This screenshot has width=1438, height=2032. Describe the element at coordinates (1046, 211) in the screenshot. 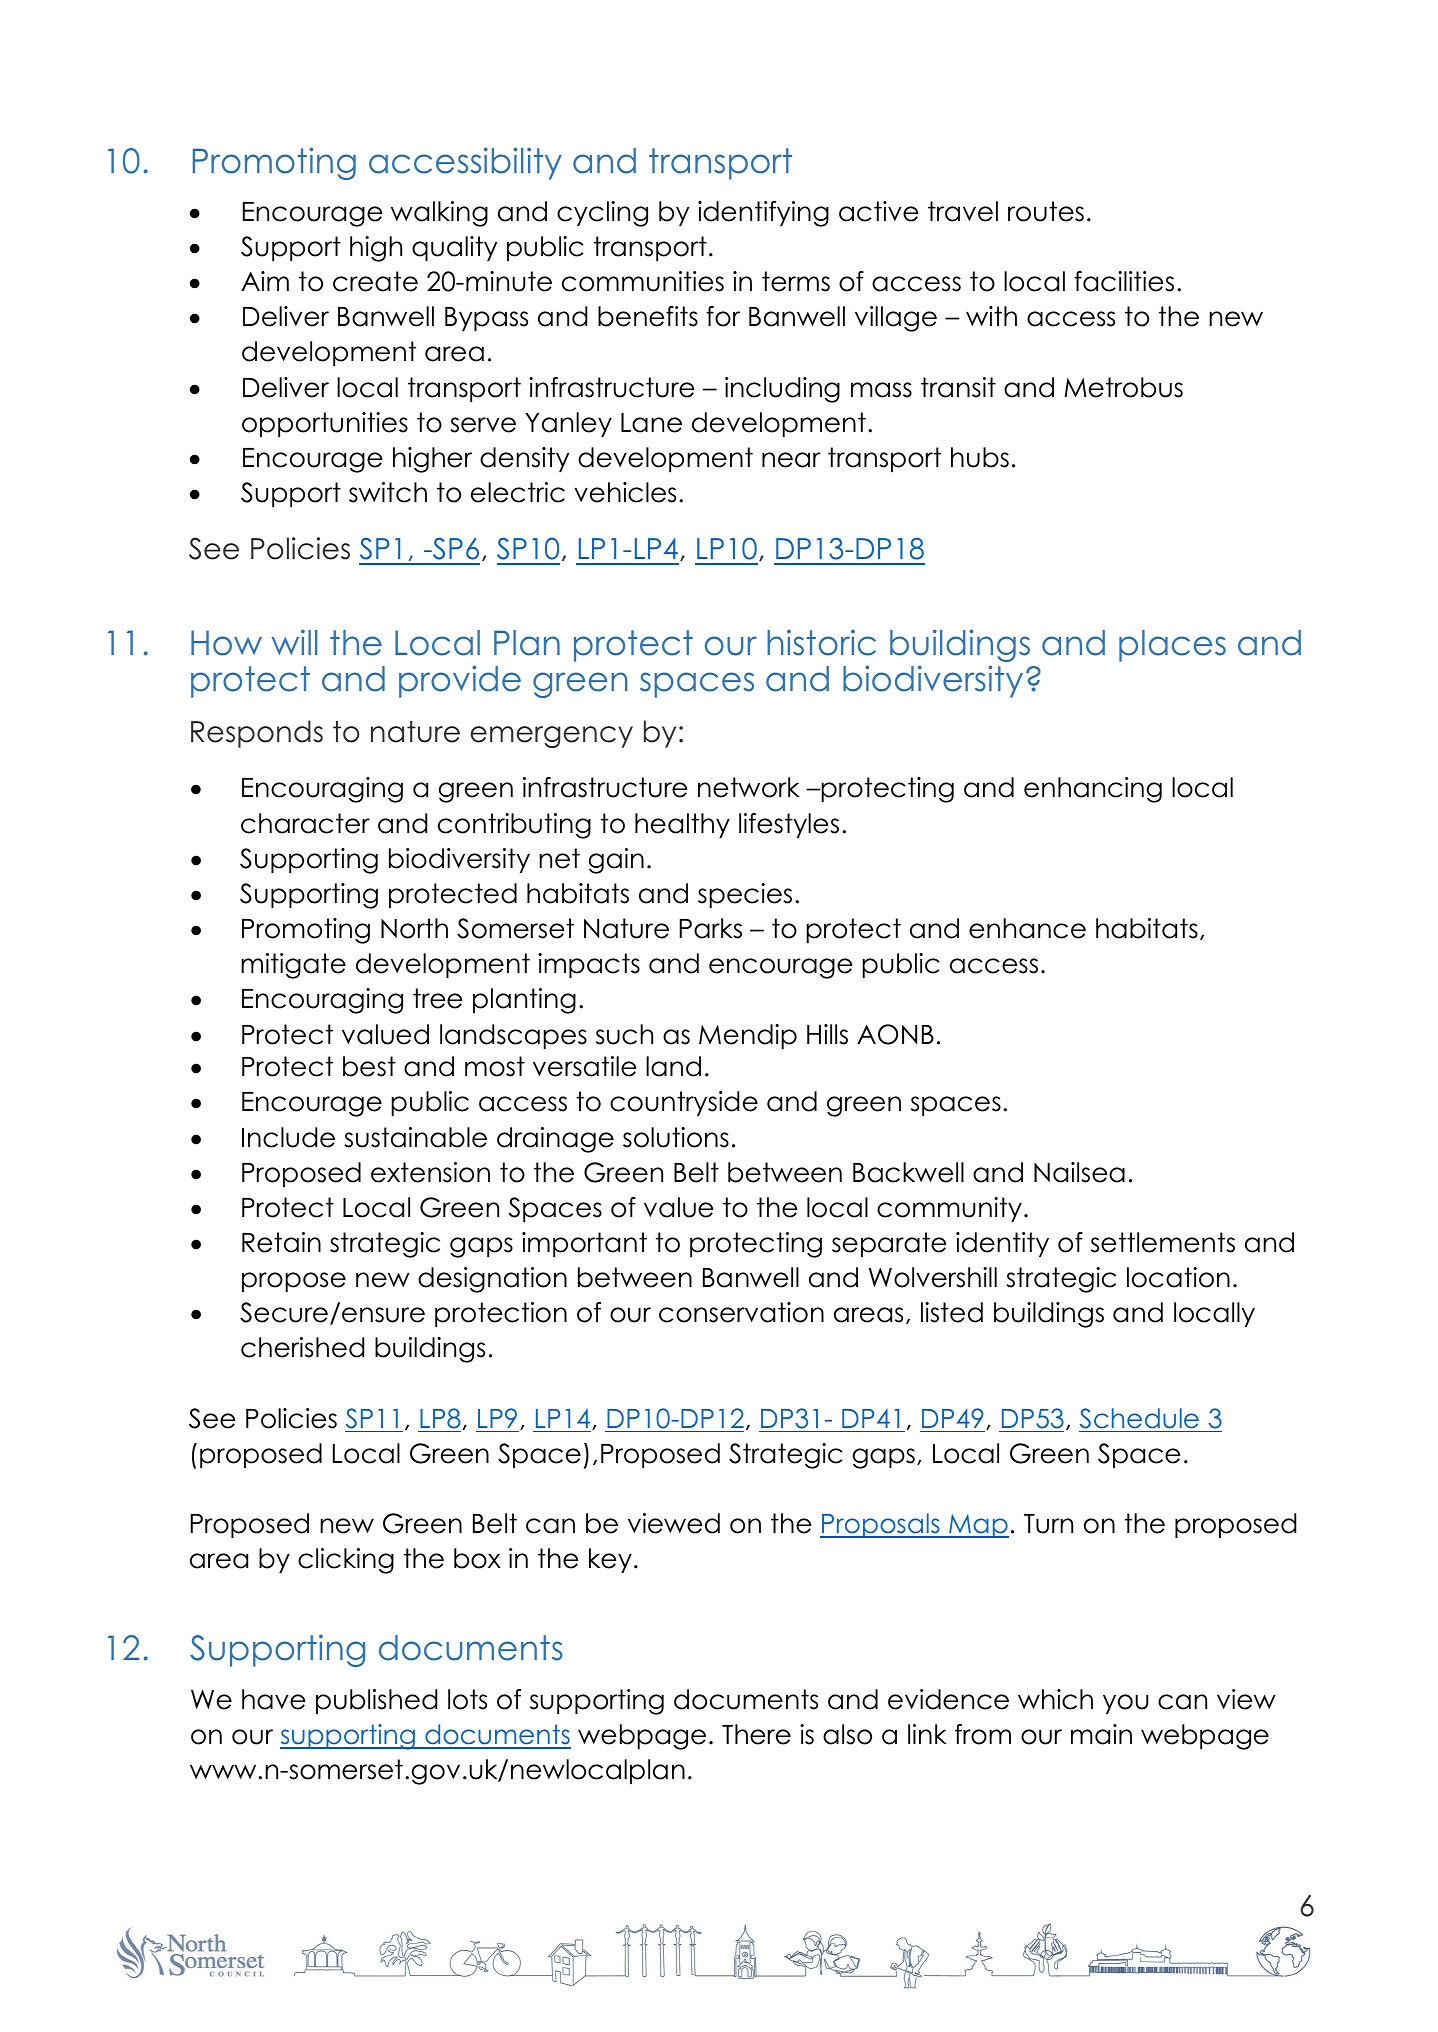

I see `routes` at that location.
